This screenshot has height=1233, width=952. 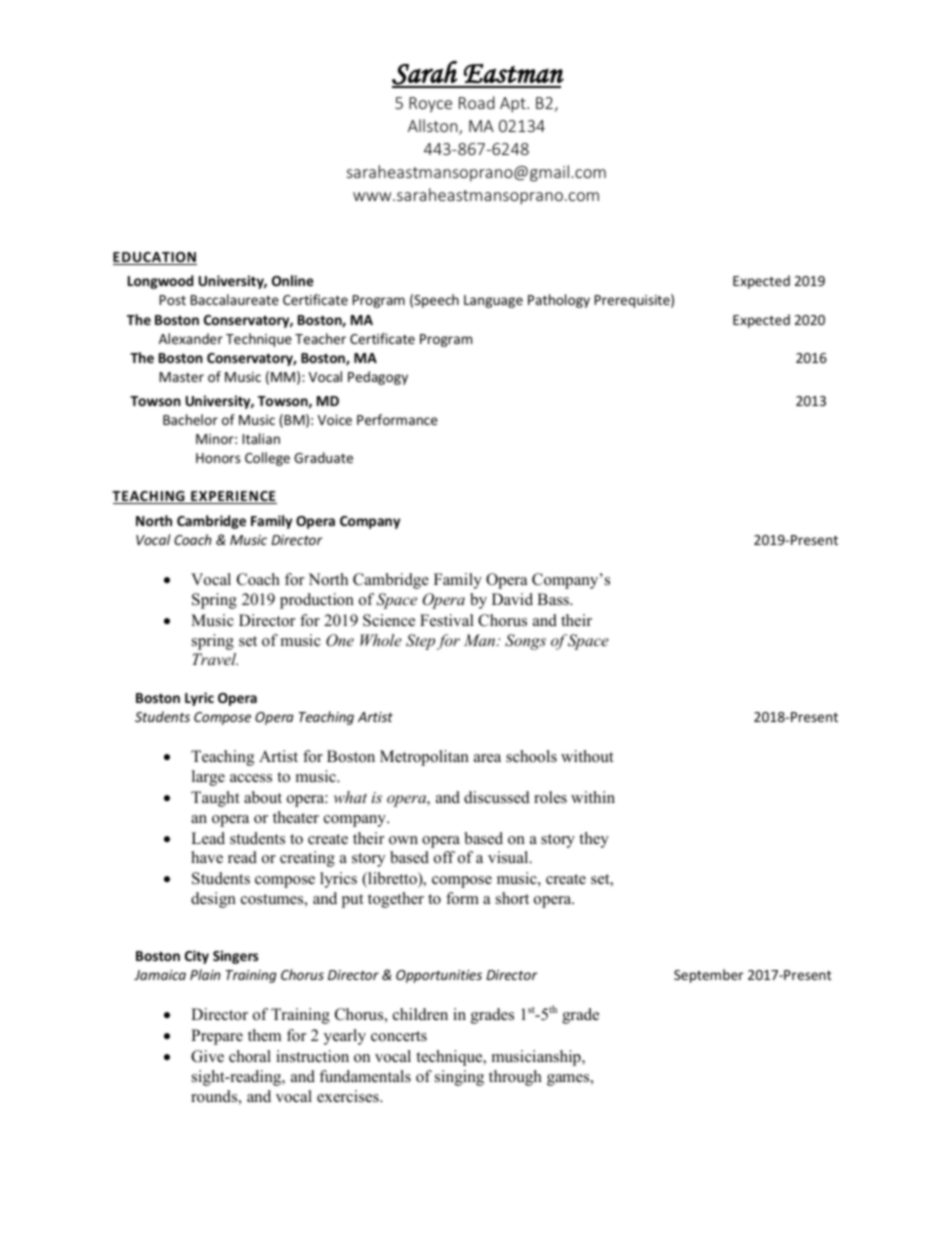 I want to click on Apt, so click(x=514, y=105).
